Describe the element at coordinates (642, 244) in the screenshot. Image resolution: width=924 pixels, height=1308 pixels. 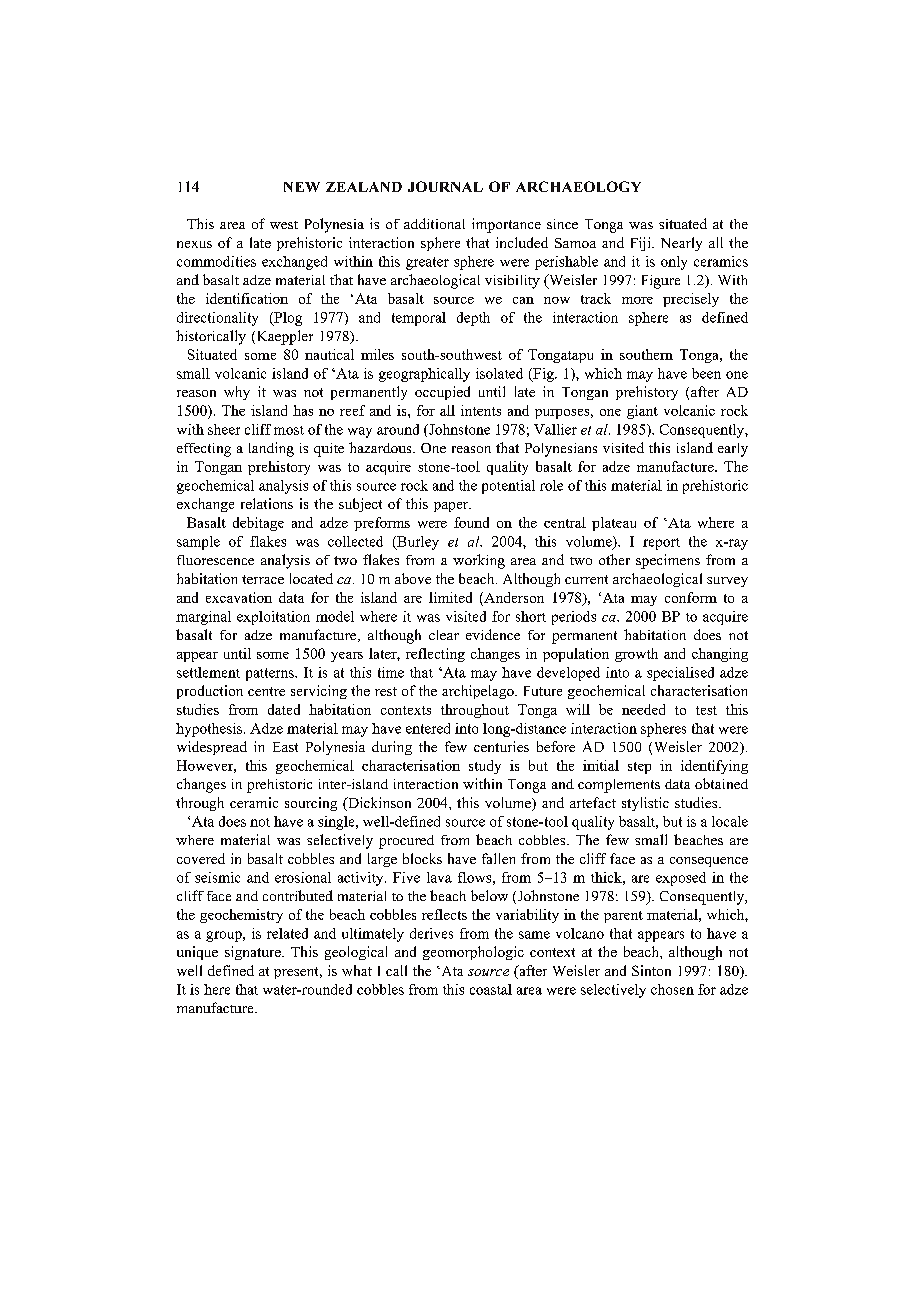
I see `Fiji` at that location.
